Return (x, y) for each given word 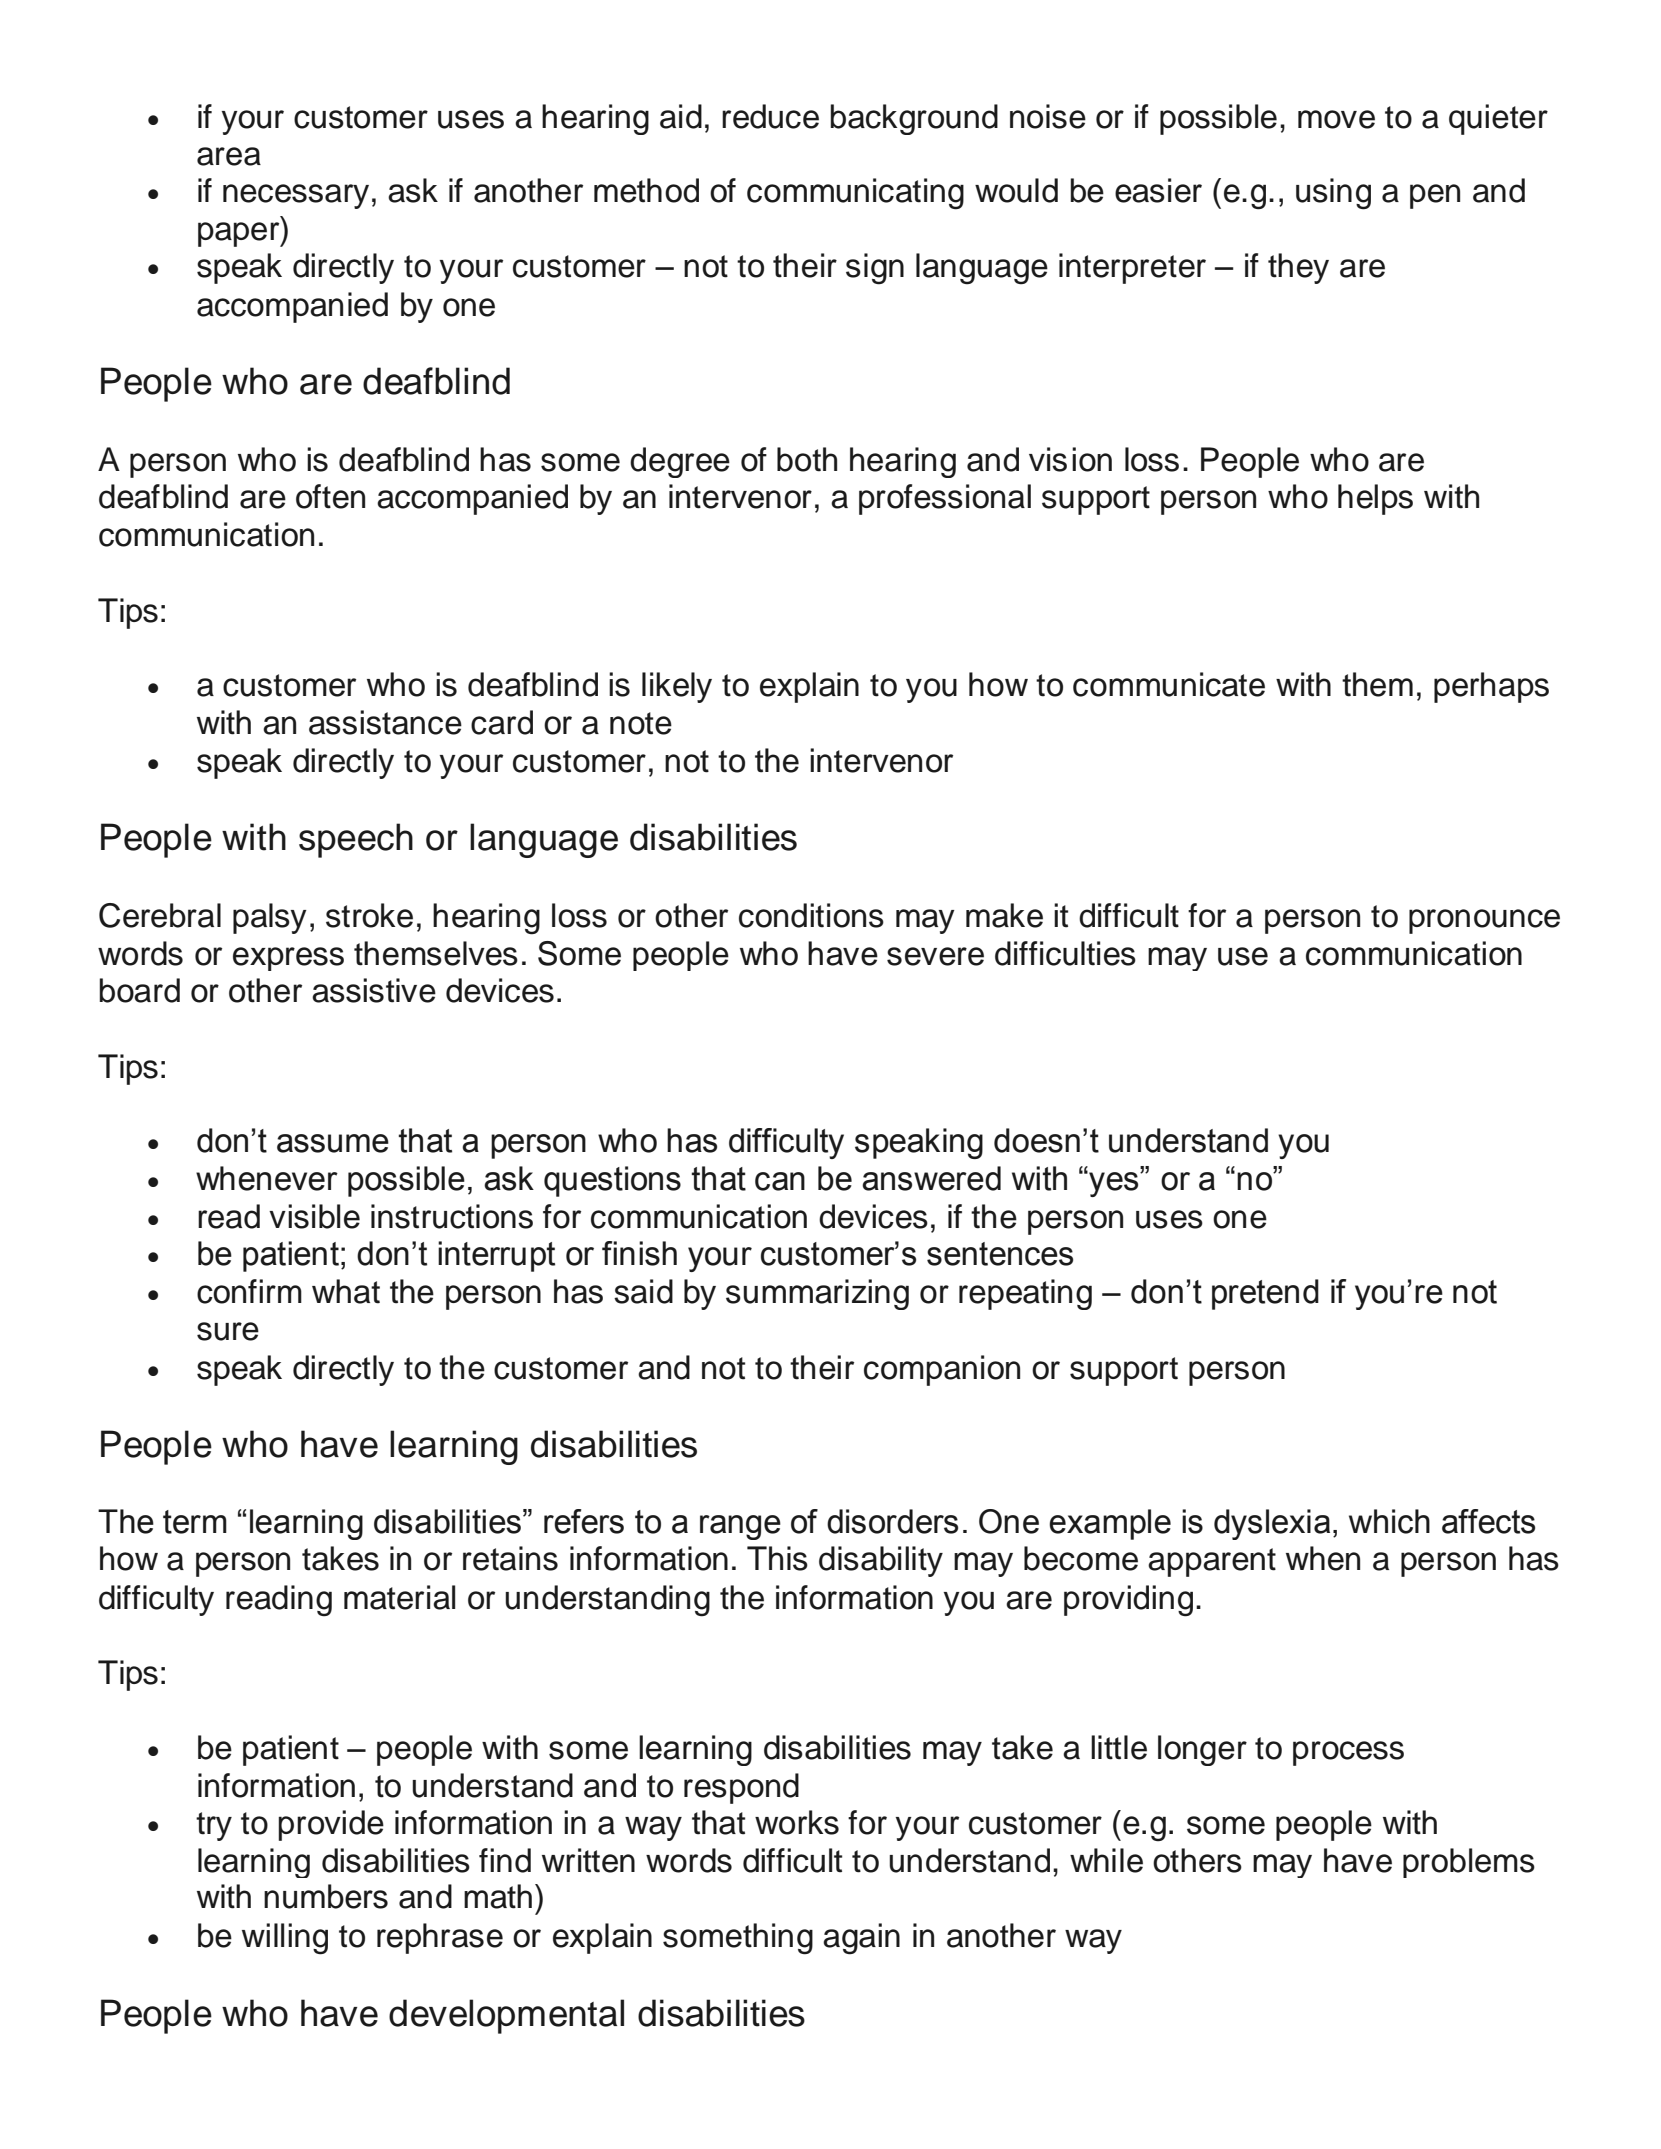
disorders (892, 1521)
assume (333, 1143)
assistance (385, 722)
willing (285, 1939)
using (1333, 194)
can (780, 1181)
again (861, 1939)
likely (677, 687)
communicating (855, 194)
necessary (296, 196)
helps (1375, 499)
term (195, 1522)
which (1389, 1521)
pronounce (1484, 921)
